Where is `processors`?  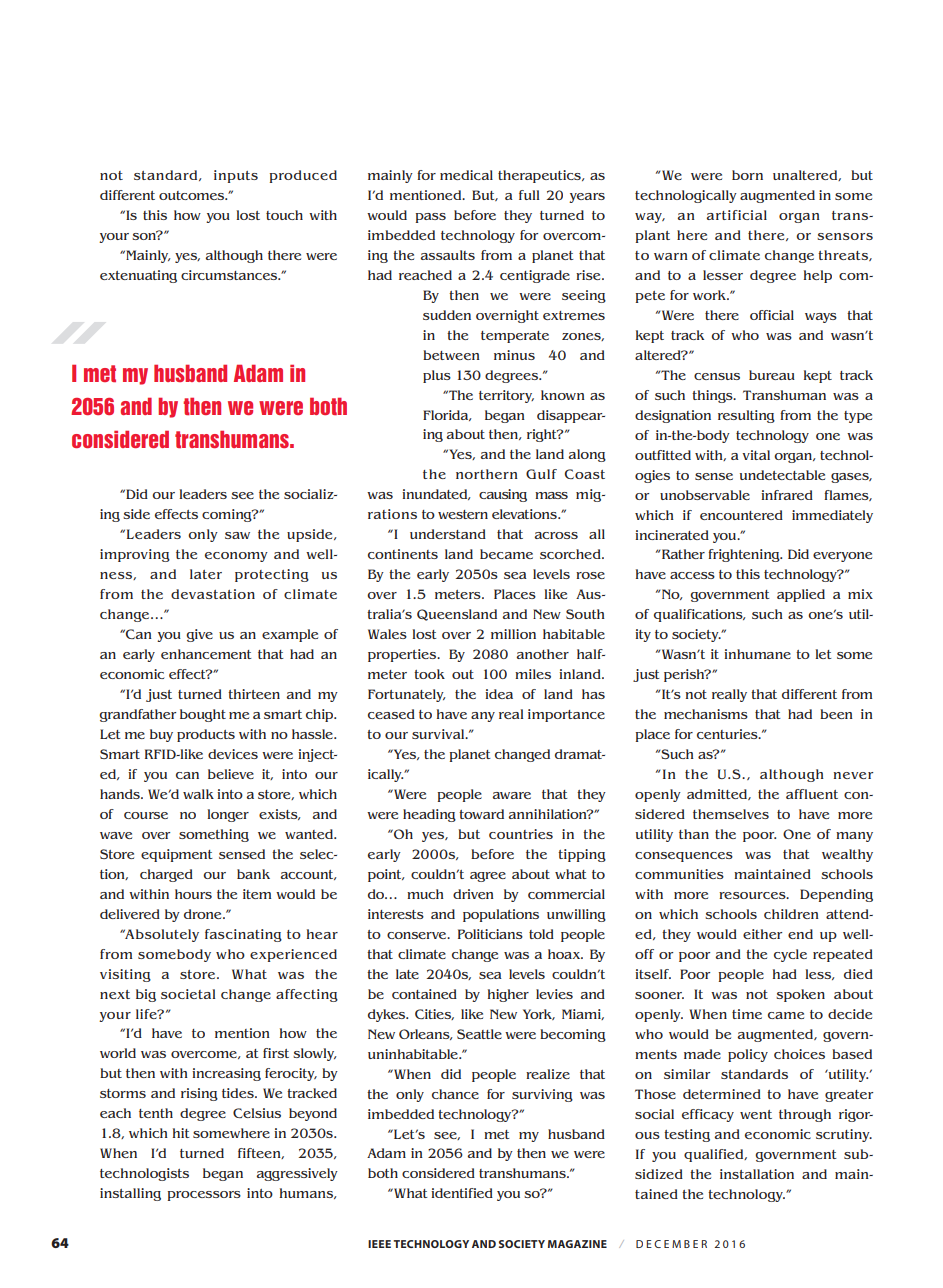
processors is located at coordinates (204, 1196).
